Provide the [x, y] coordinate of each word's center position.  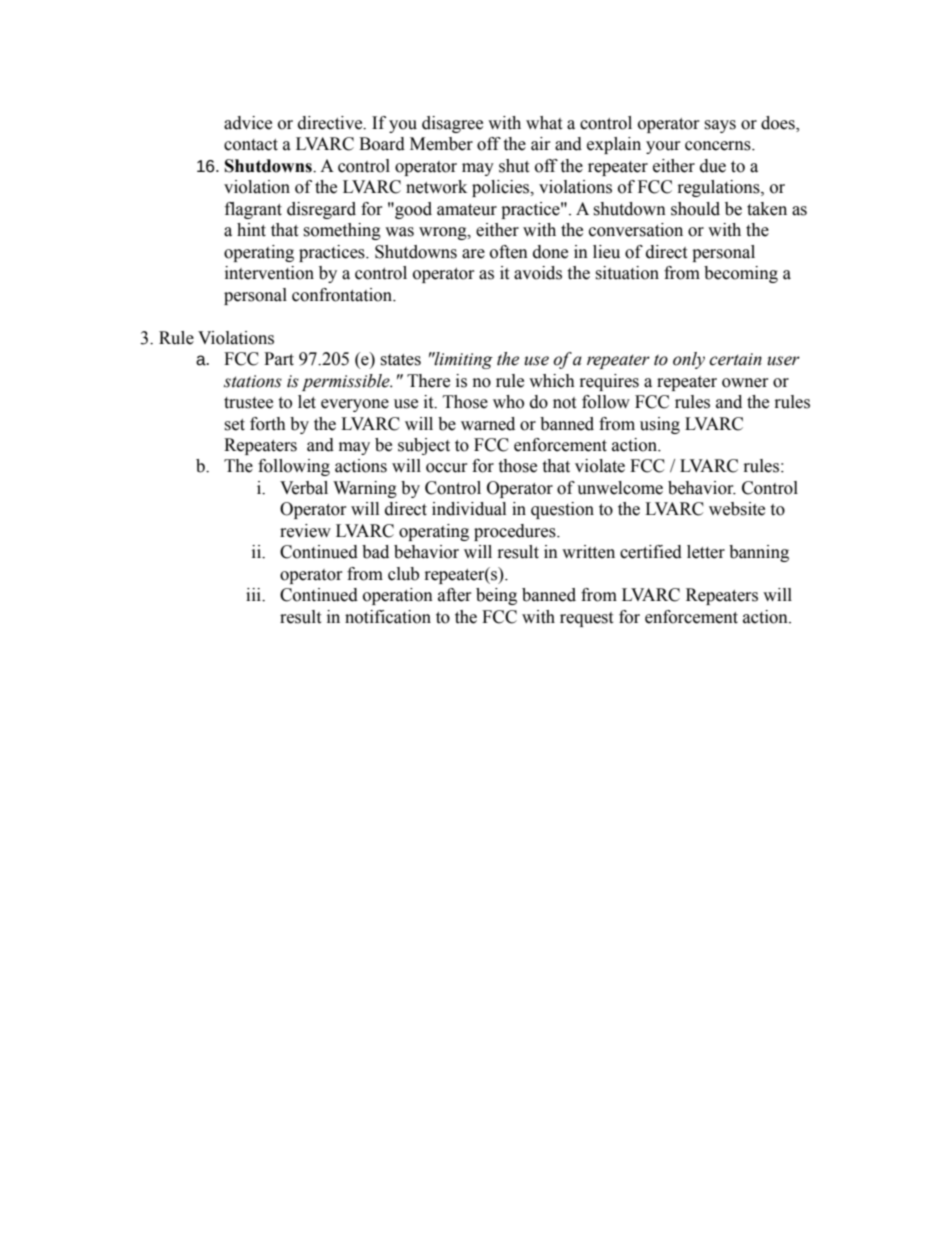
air [541, 144]
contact [251, 145]
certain [735, 359]
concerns [719, 146]
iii [254, 594]
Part [279, 359]
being [496, 596]
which [552, 381]
